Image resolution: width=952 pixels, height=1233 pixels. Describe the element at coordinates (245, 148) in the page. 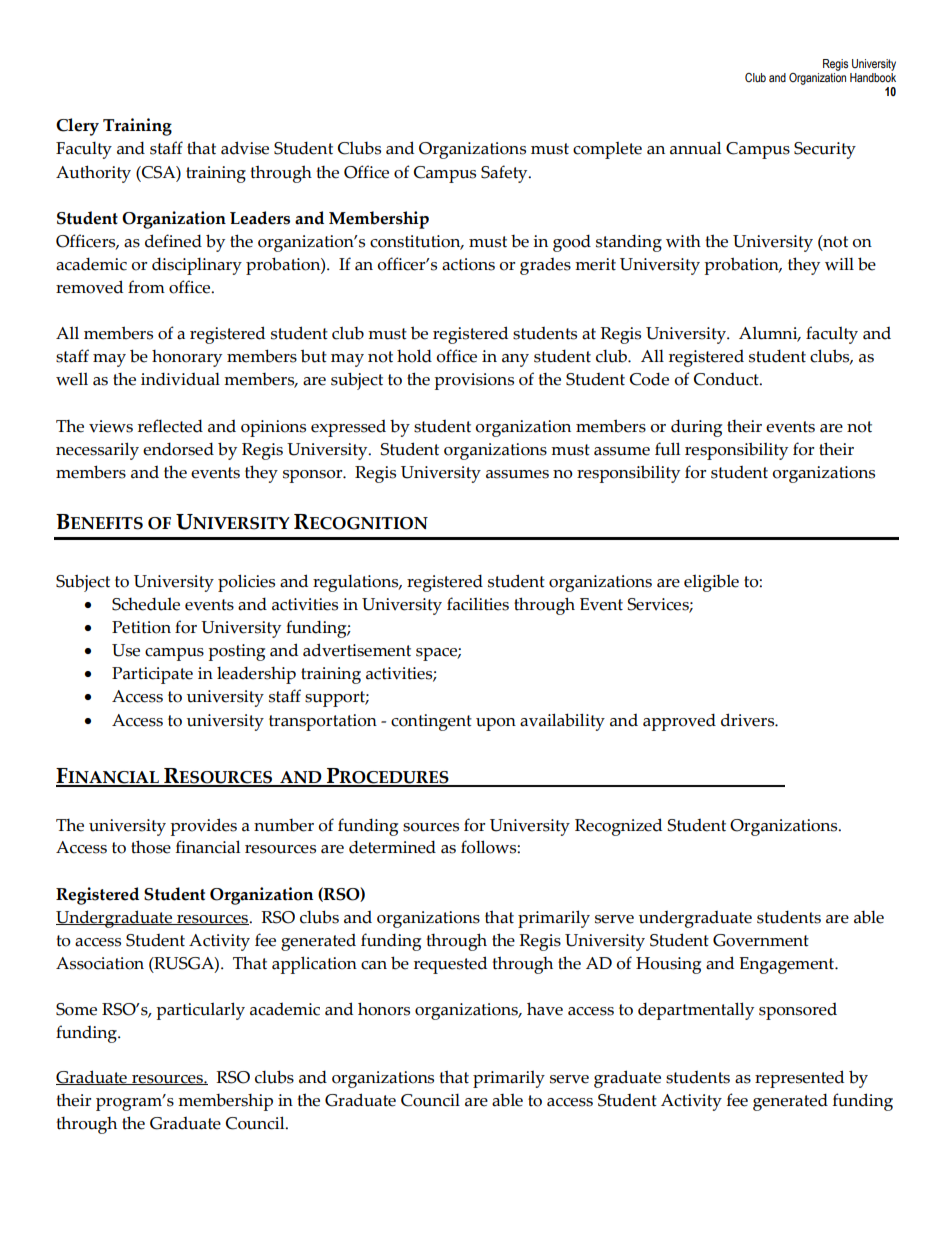

I see `advise` at that location.
